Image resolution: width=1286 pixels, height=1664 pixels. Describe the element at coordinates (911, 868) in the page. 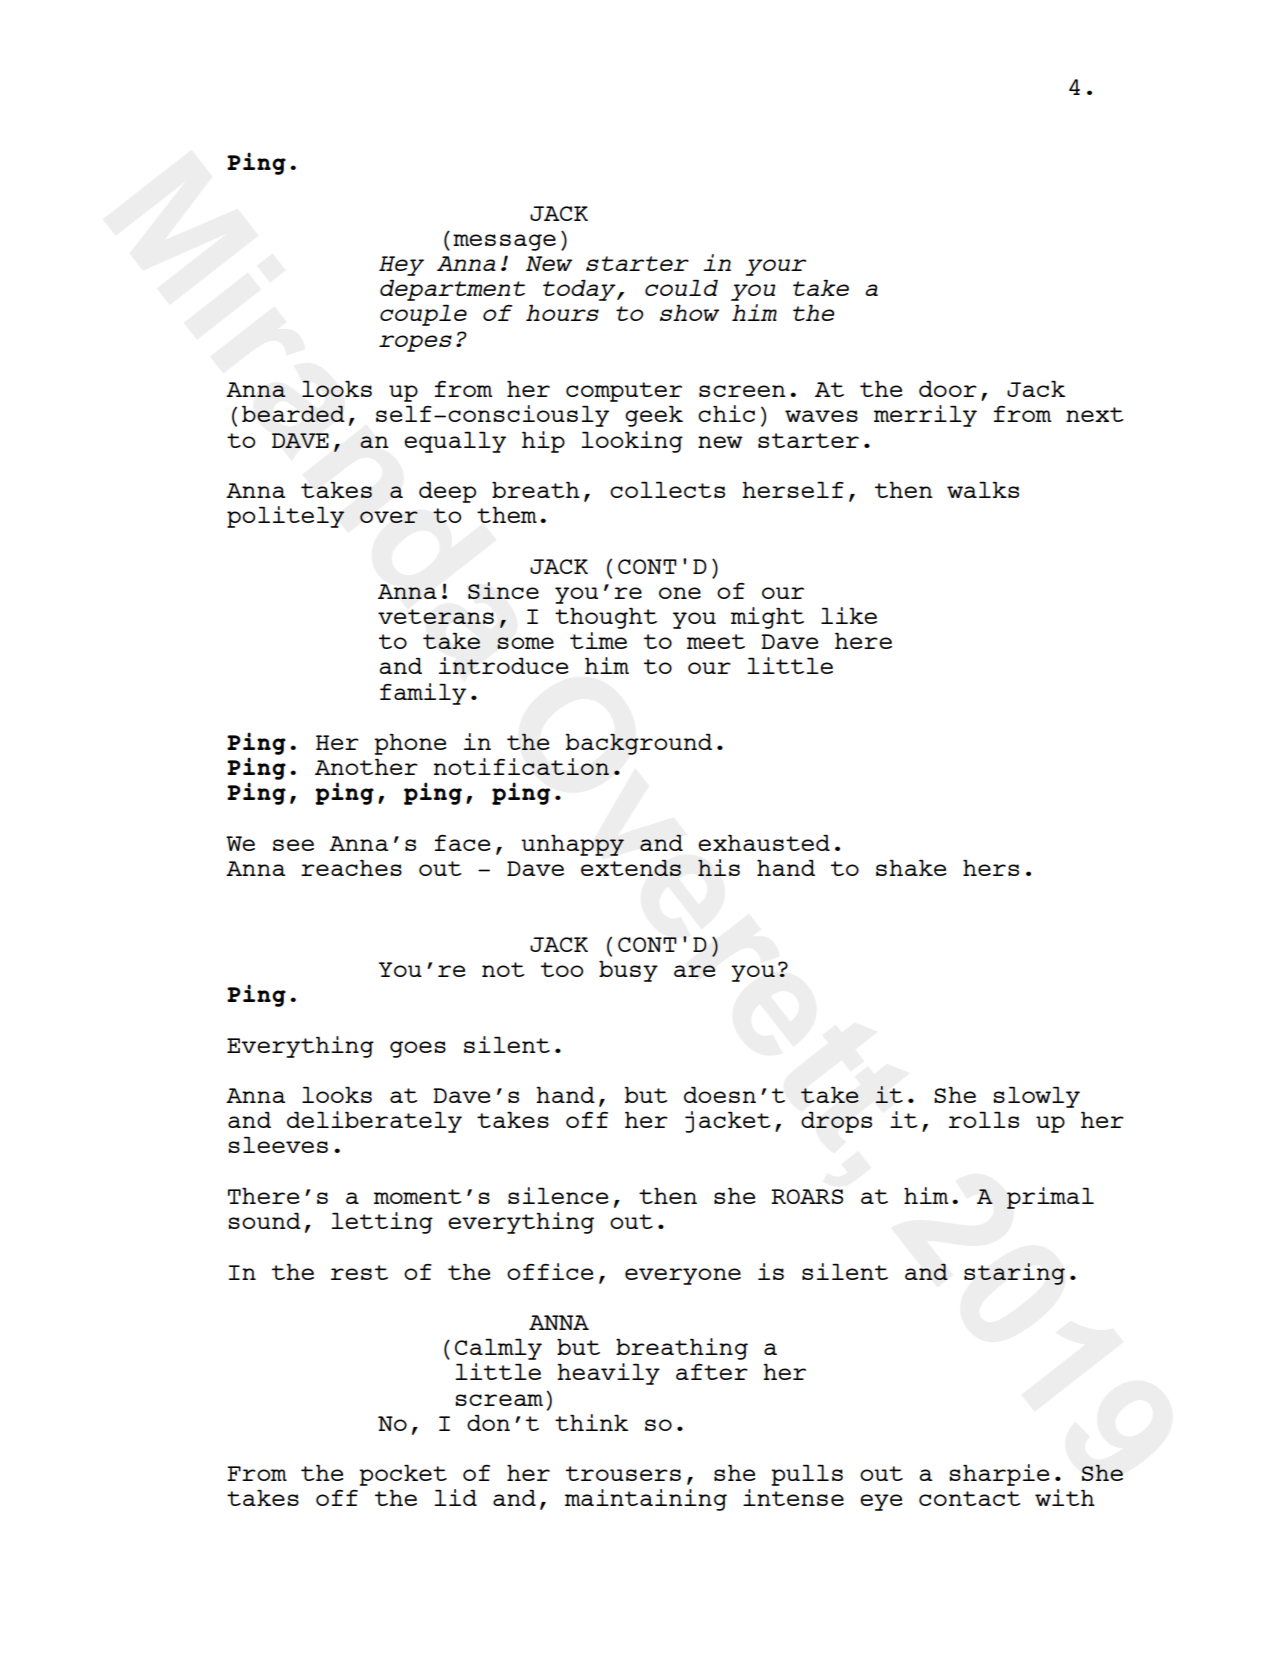

I see `shake` at that location.
